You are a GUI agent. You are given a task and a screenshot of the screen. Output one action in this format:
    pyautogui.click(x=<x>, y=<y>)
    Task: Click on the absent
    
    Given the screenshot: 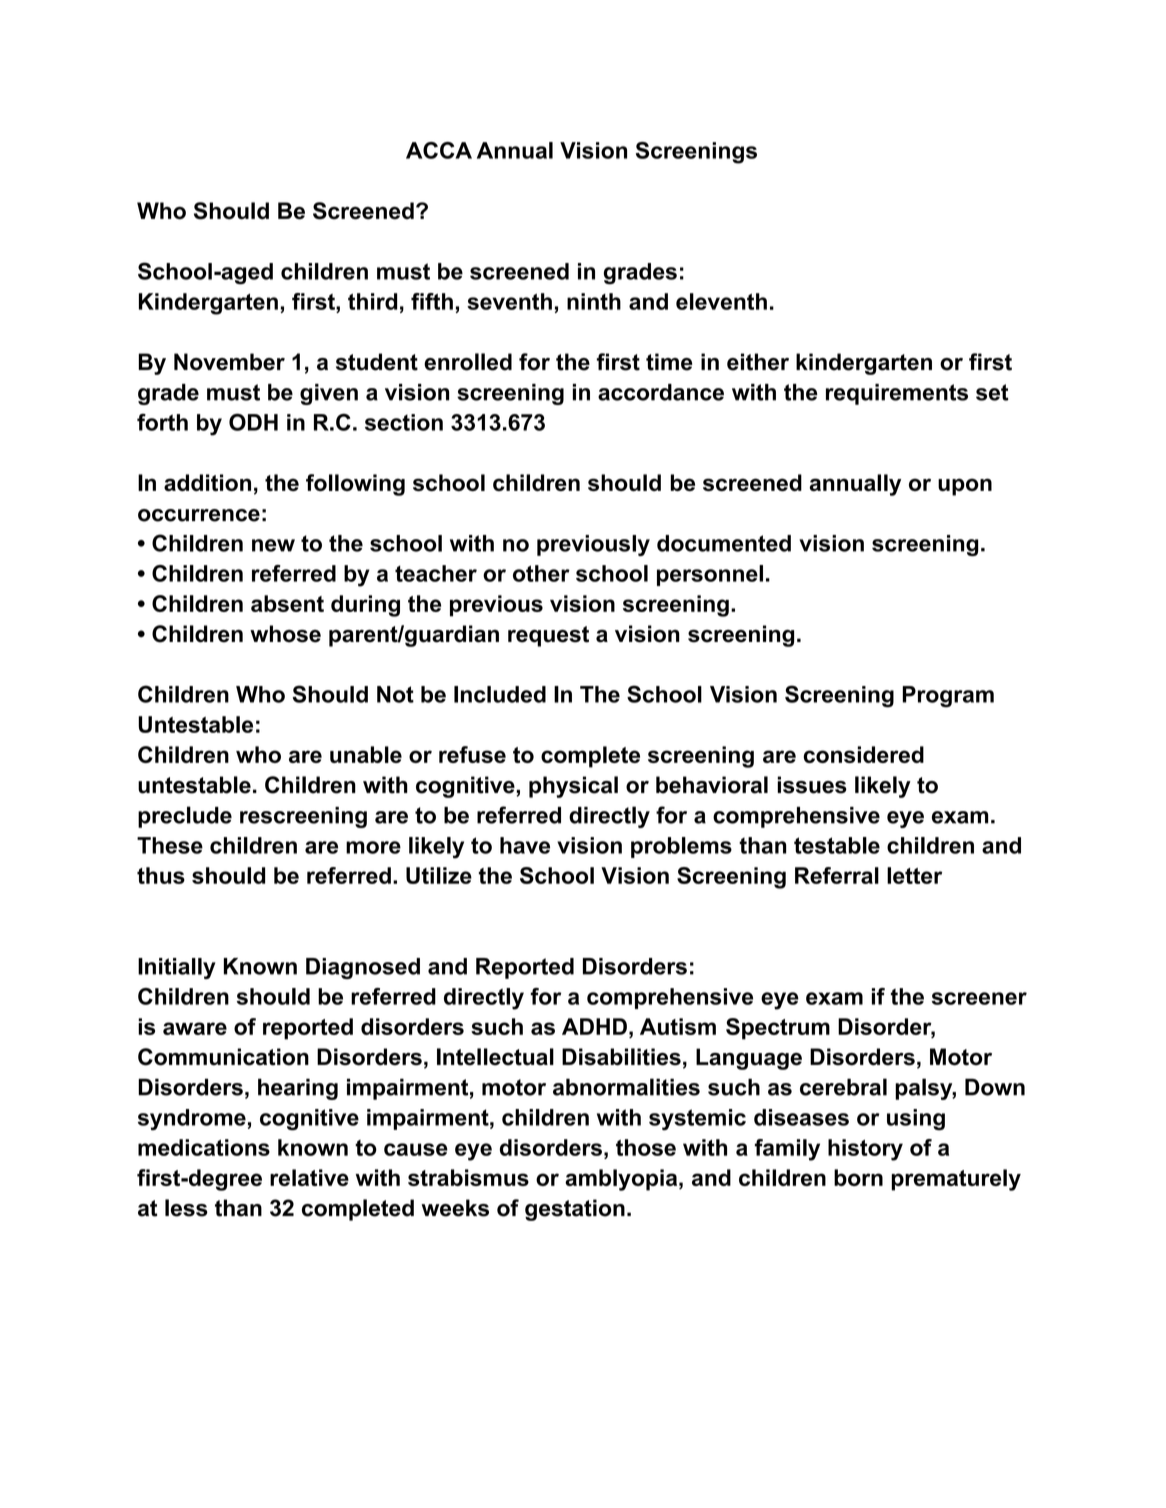 What is the action you would take?
    pyautogui.click(x=287, y=603)
